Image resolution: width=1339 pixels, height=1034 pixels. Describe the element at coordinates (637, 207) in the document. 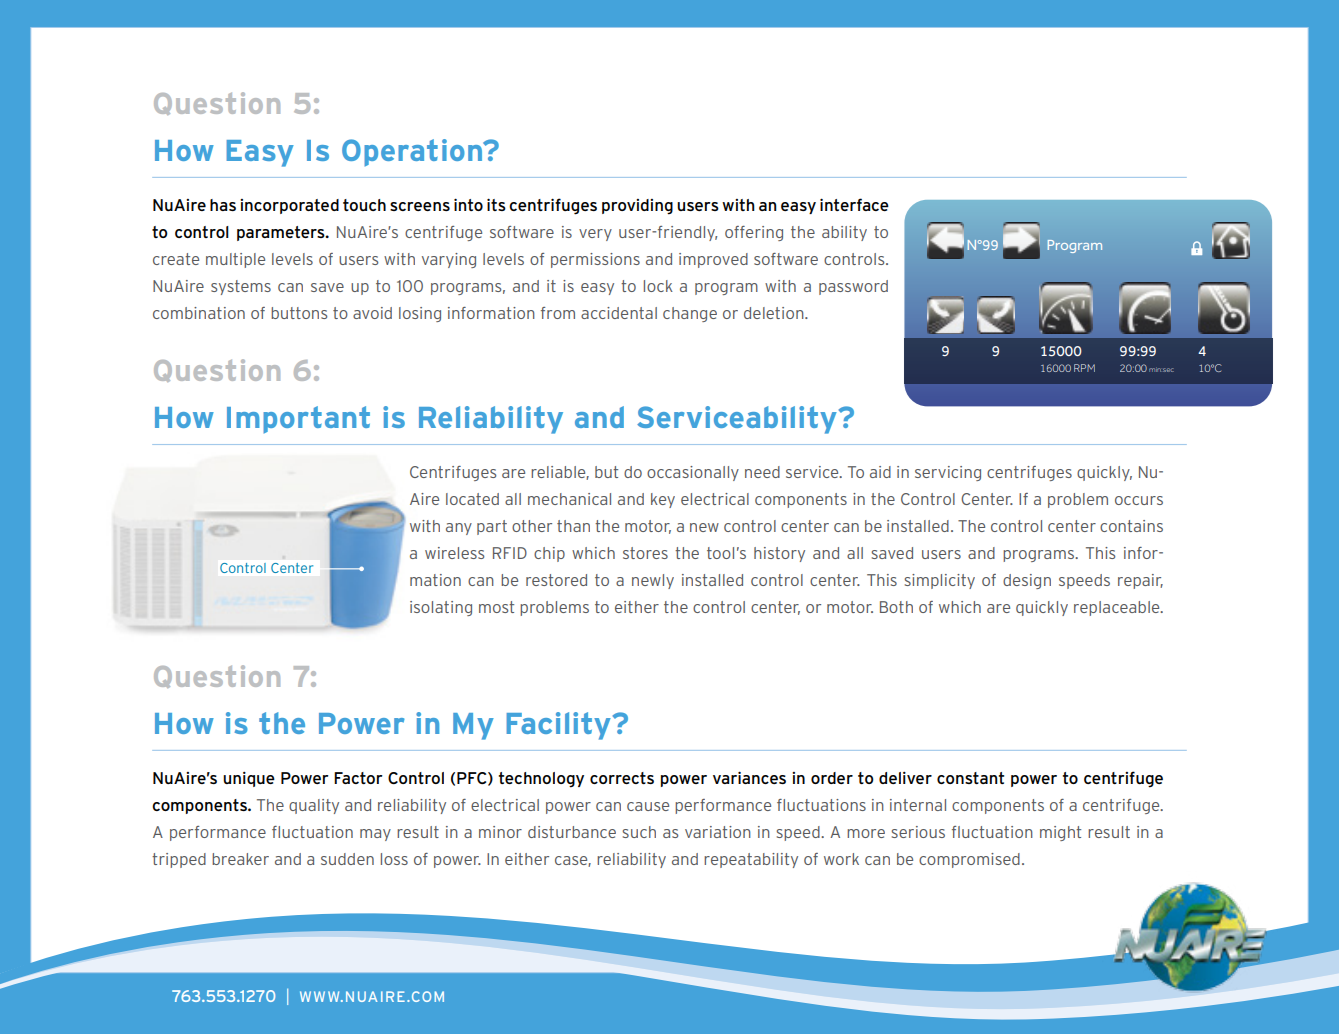

I see `providing` at that location.
